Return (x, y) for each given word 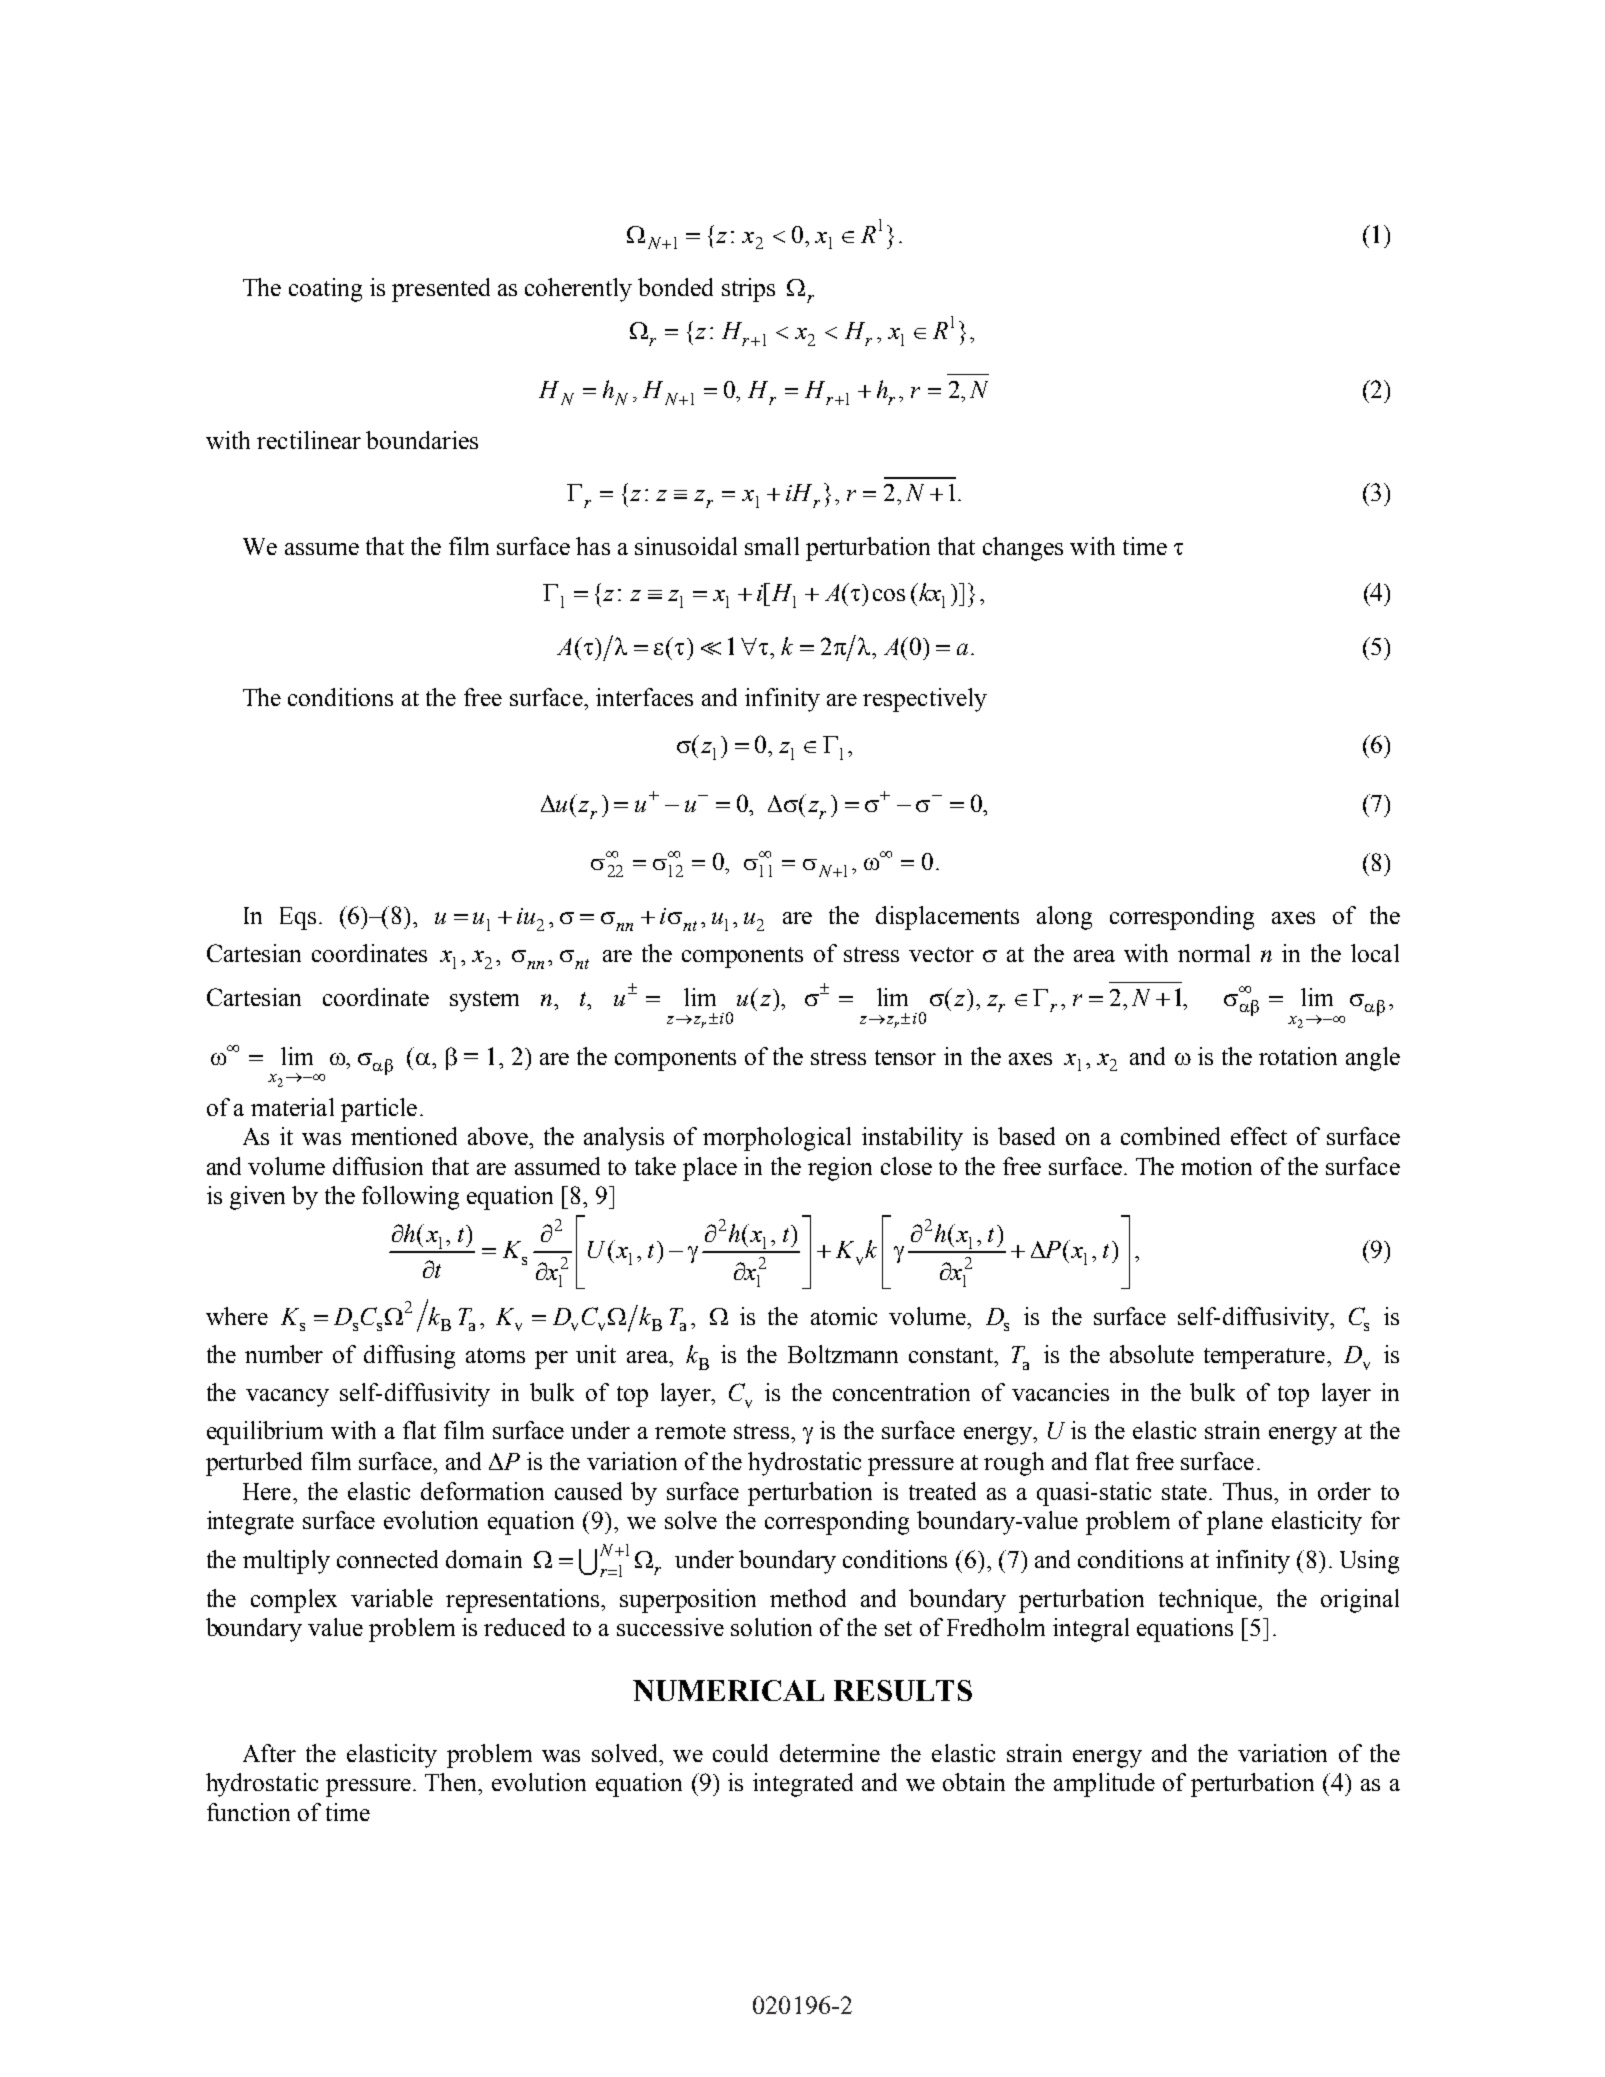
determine (830, 1753)
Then (452, 1782)
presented (441, 290)
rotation (1298, 1056)
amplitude (1104, 1785)
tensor (905, 1057)
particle (379, 1110)
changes (1023, 549)
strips (748, 290)
